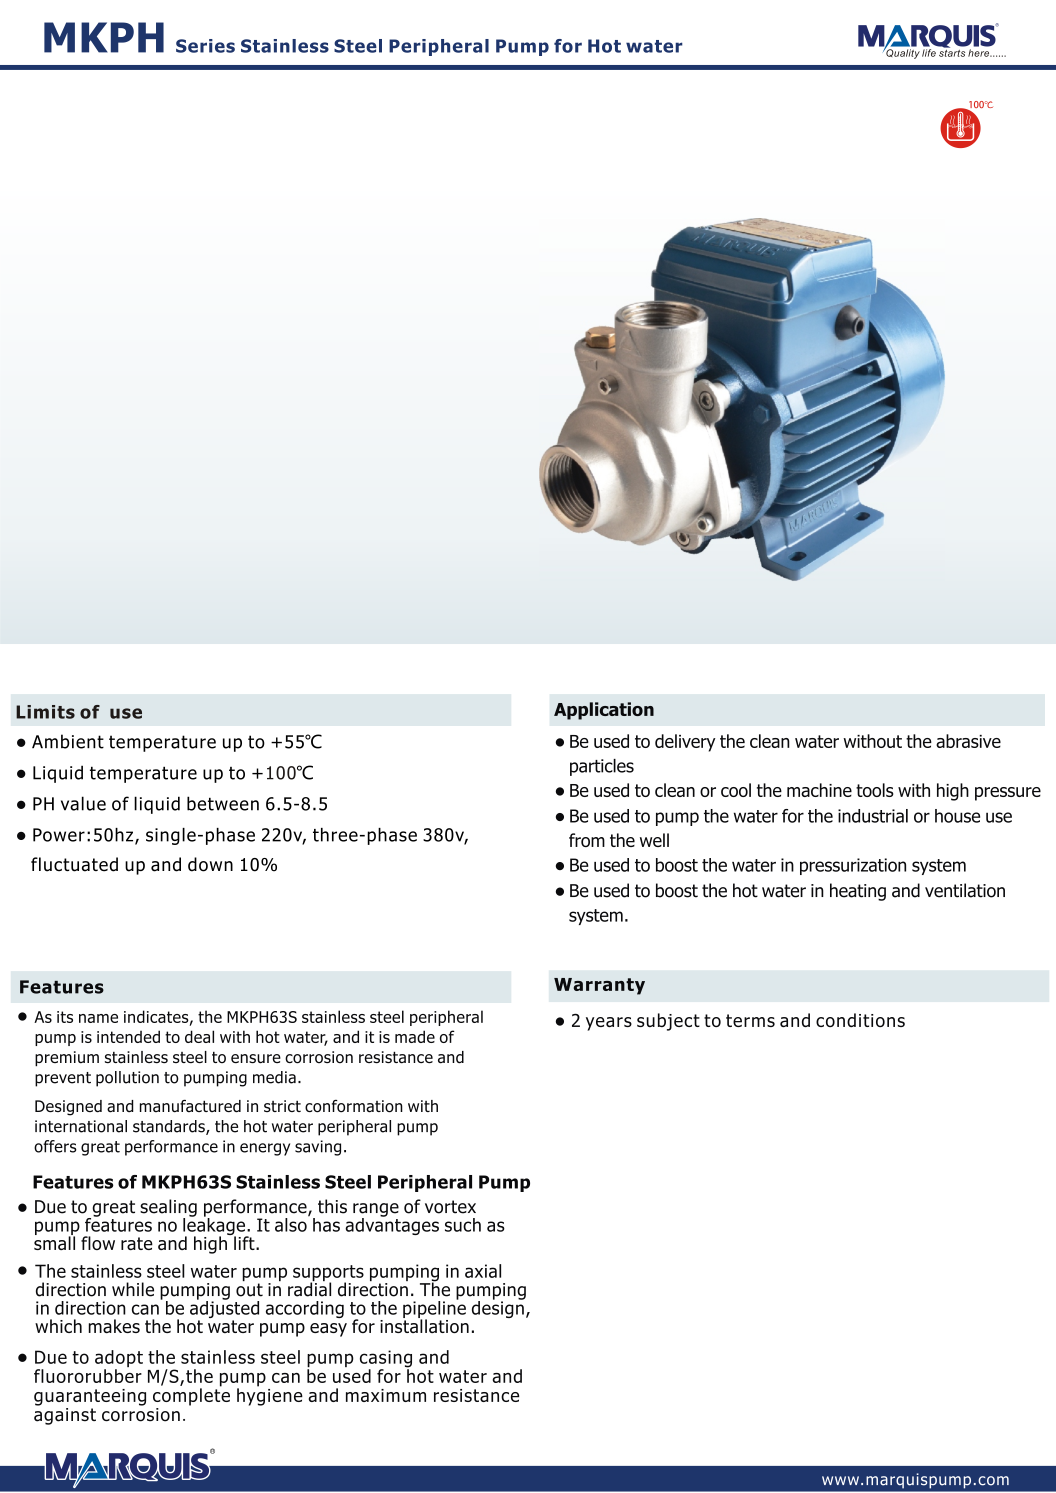  I want to click on tools, so click(875, 790).
